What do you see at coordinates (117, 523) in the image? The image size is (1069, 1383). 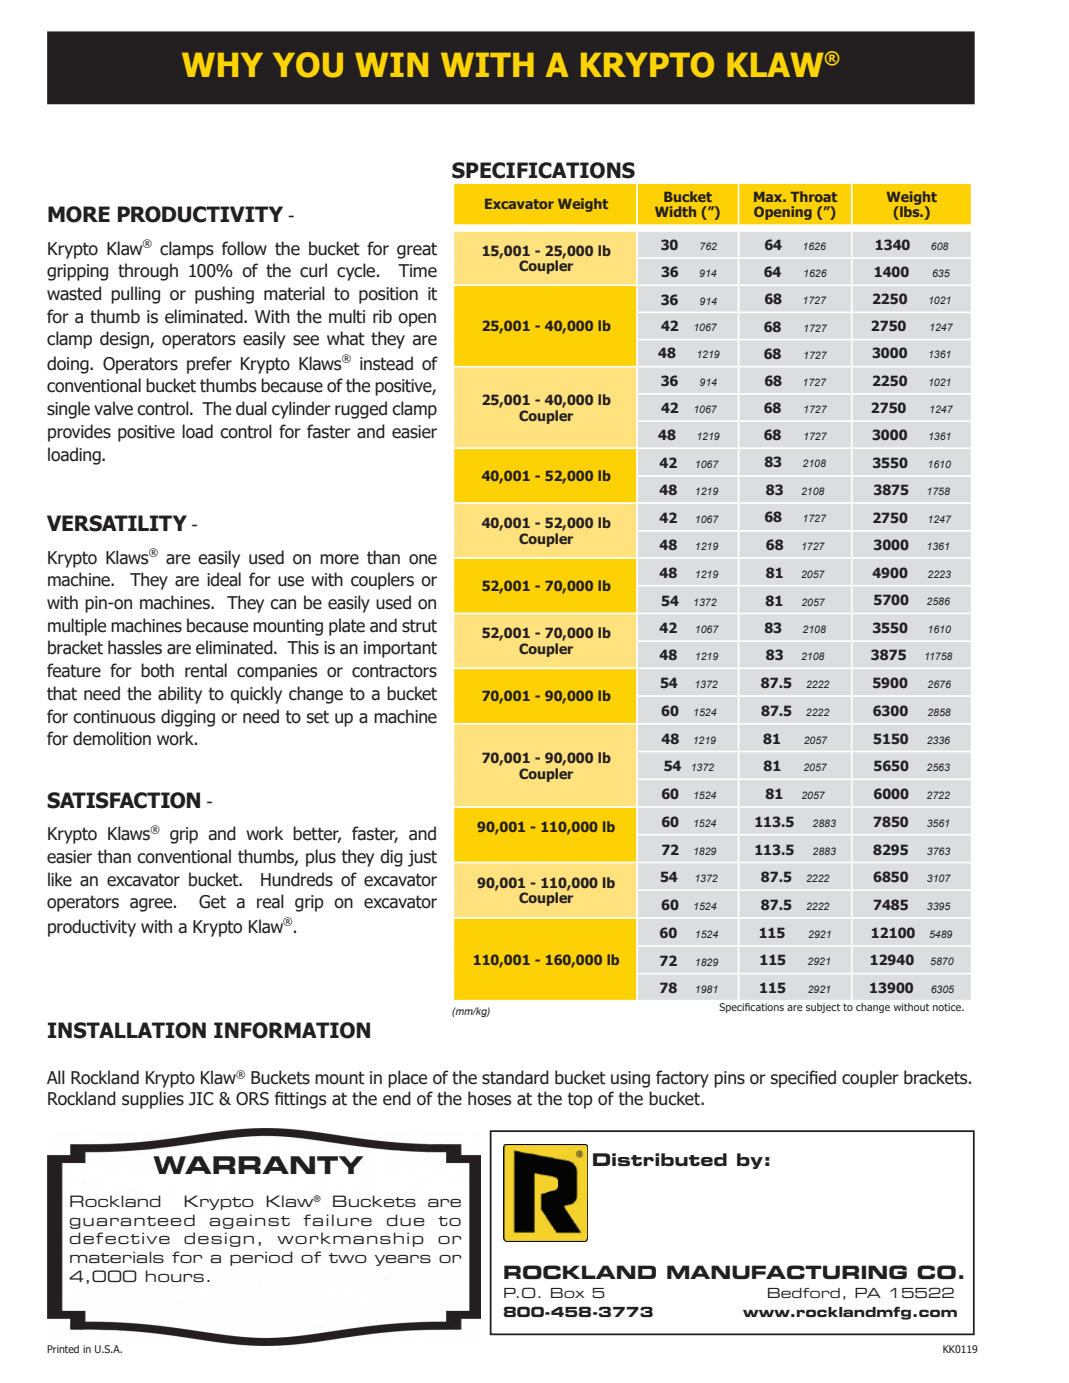 I see `VERSATILITY` at bounding box center [117, 523].
